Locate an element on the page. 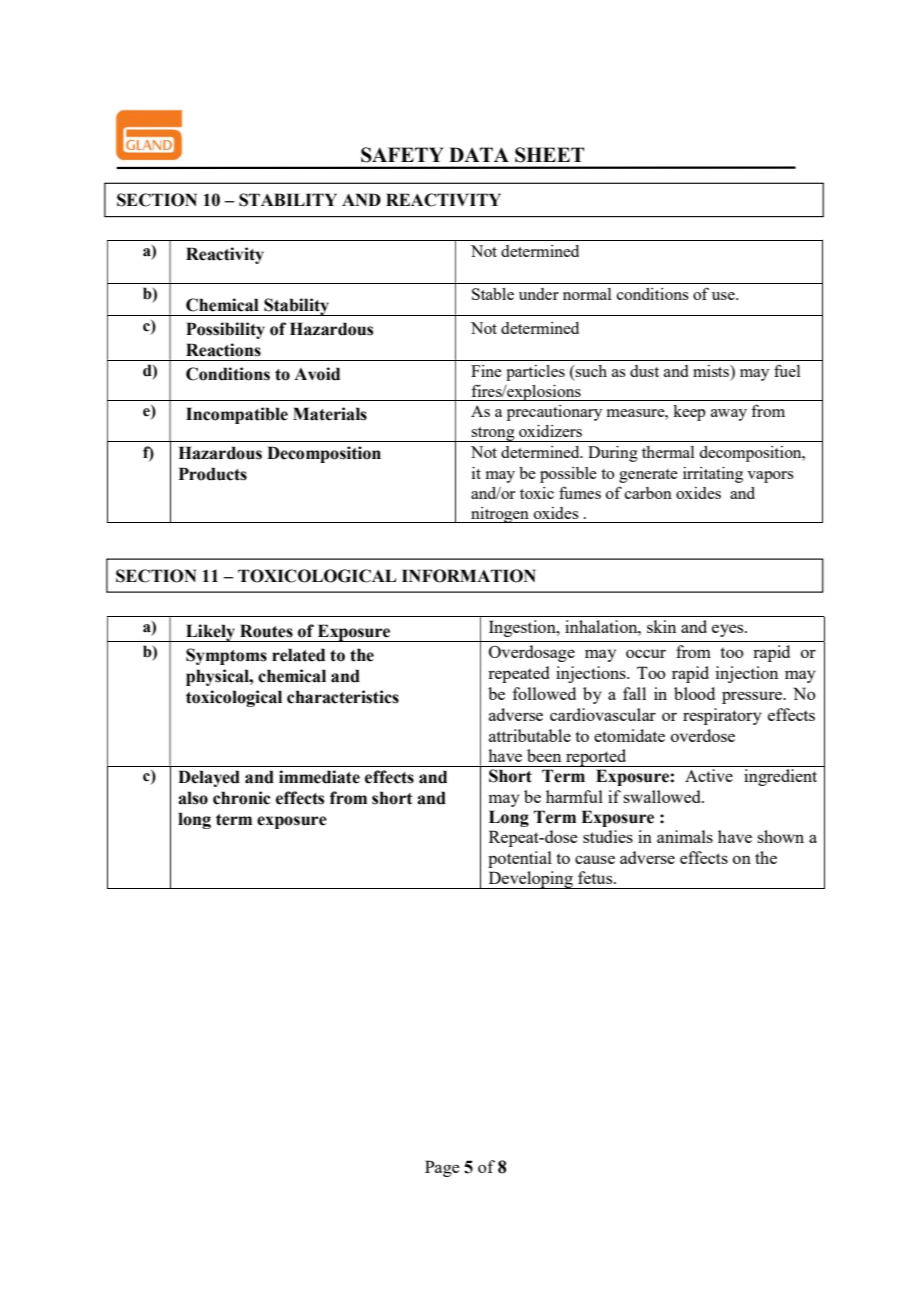  eyes is located at coordinates (729, 630).
